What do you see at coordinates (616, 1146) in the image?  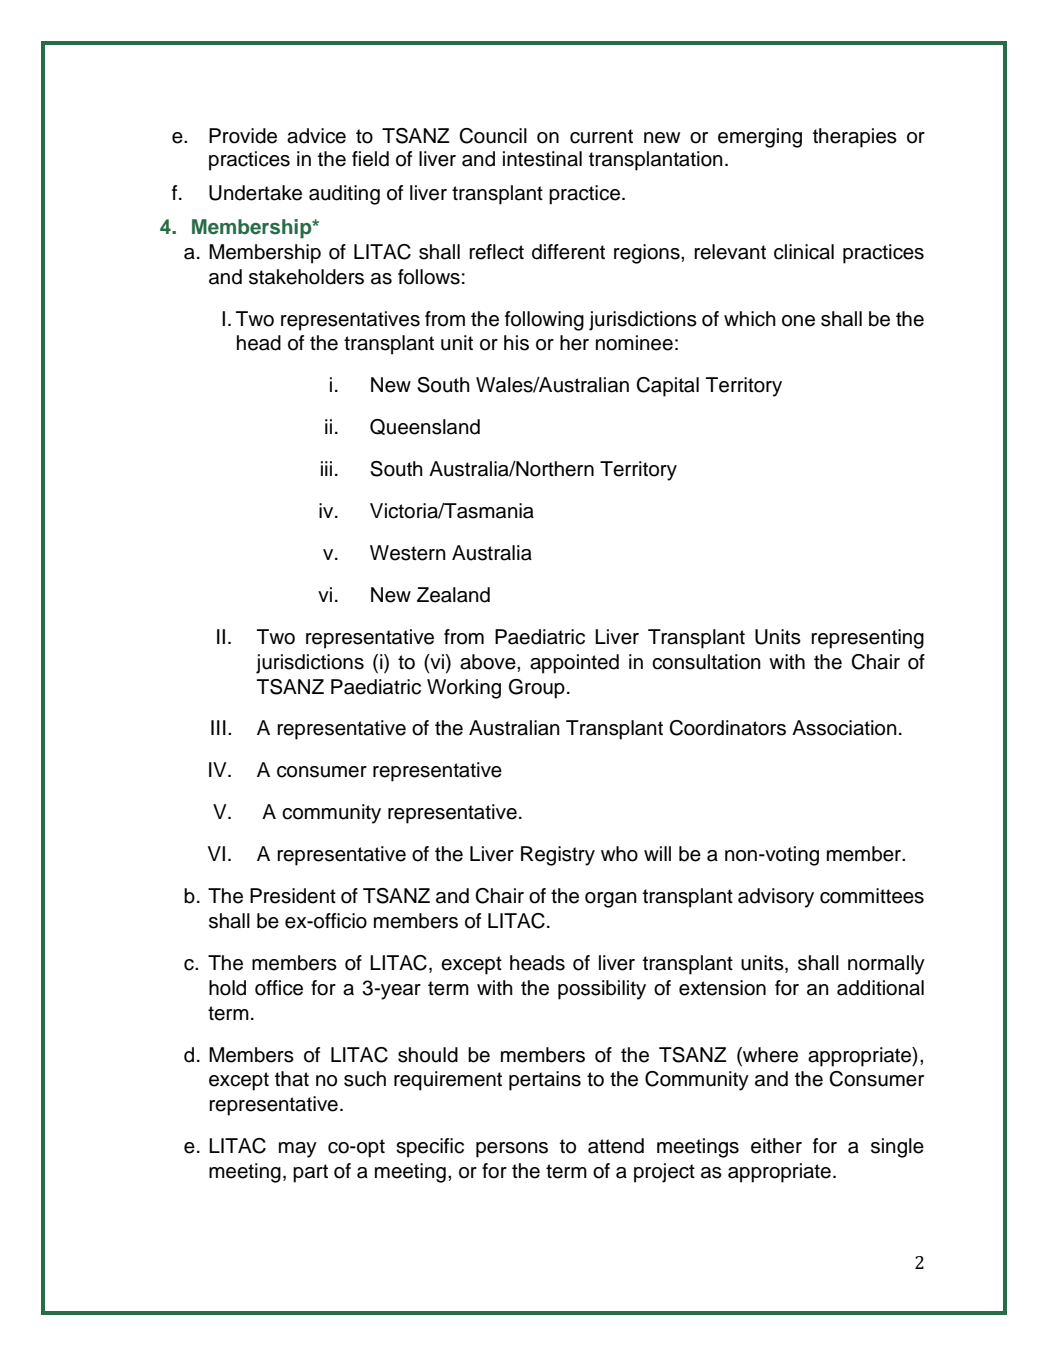 I see `attend` at bounding box center [616, 1146].
